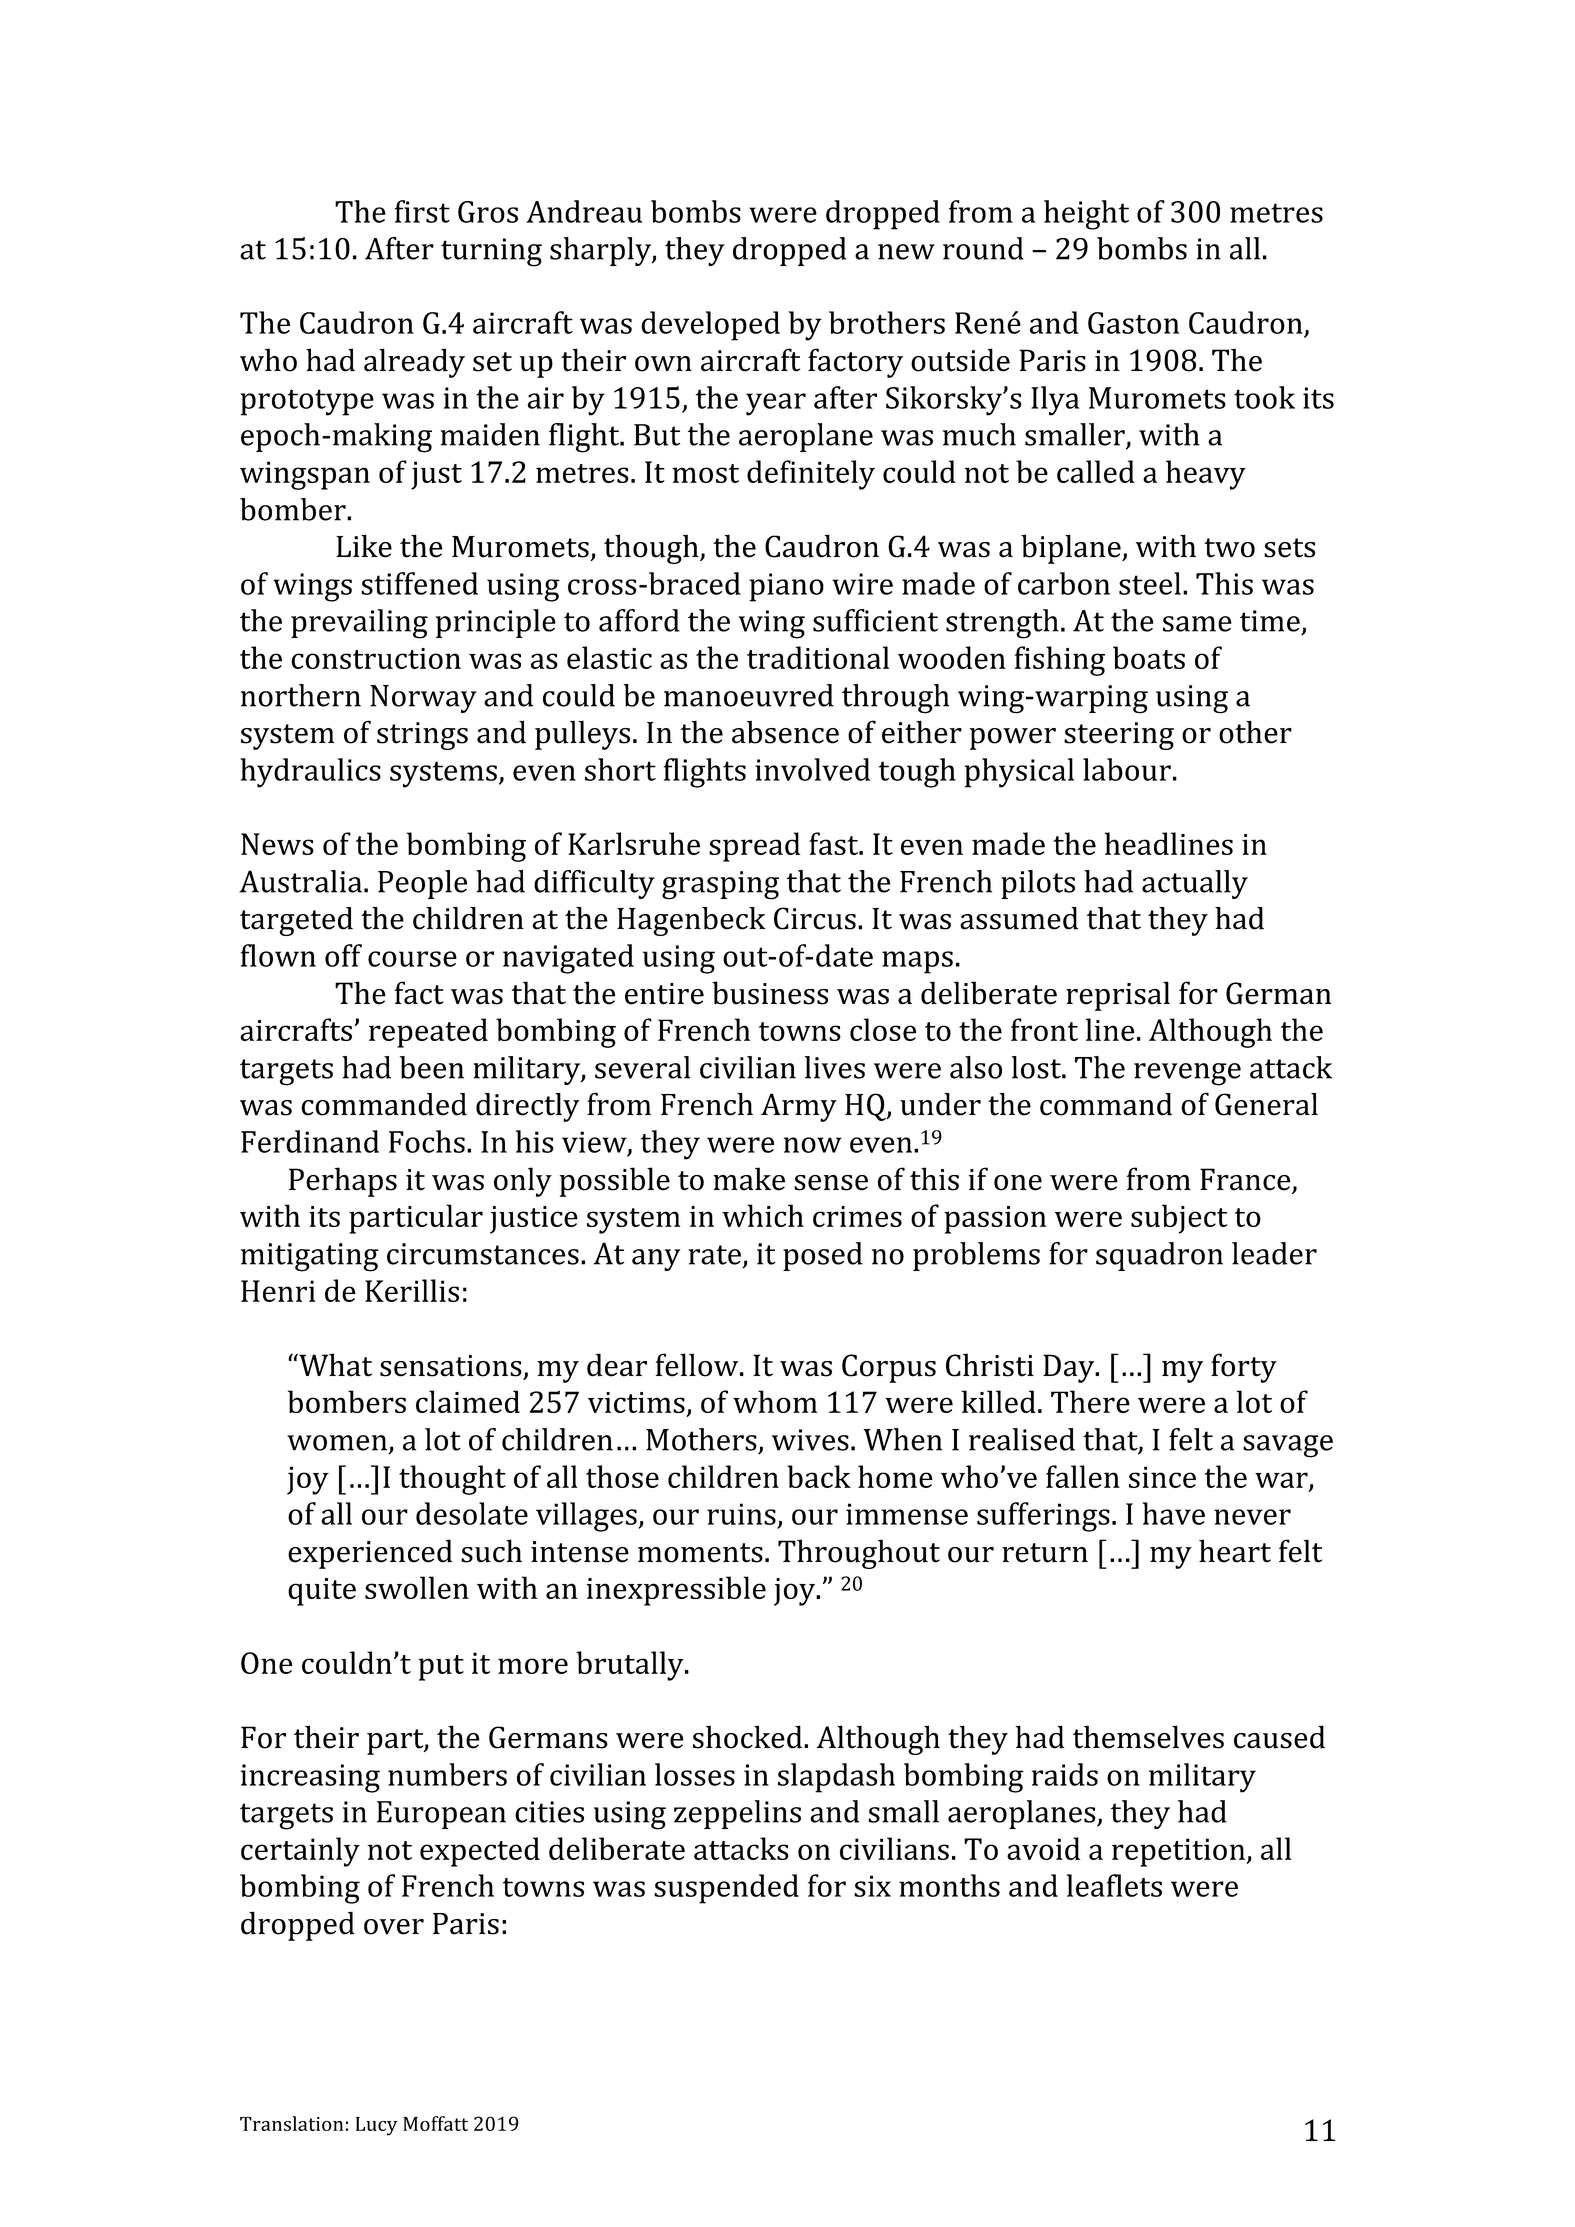 Image resolution: width=1575 pixels, height=2227 pixels. What do you see at coordinates (377, 2126) in the screenshot?
I see `Lucy` at bounding box center [377, 2126].
